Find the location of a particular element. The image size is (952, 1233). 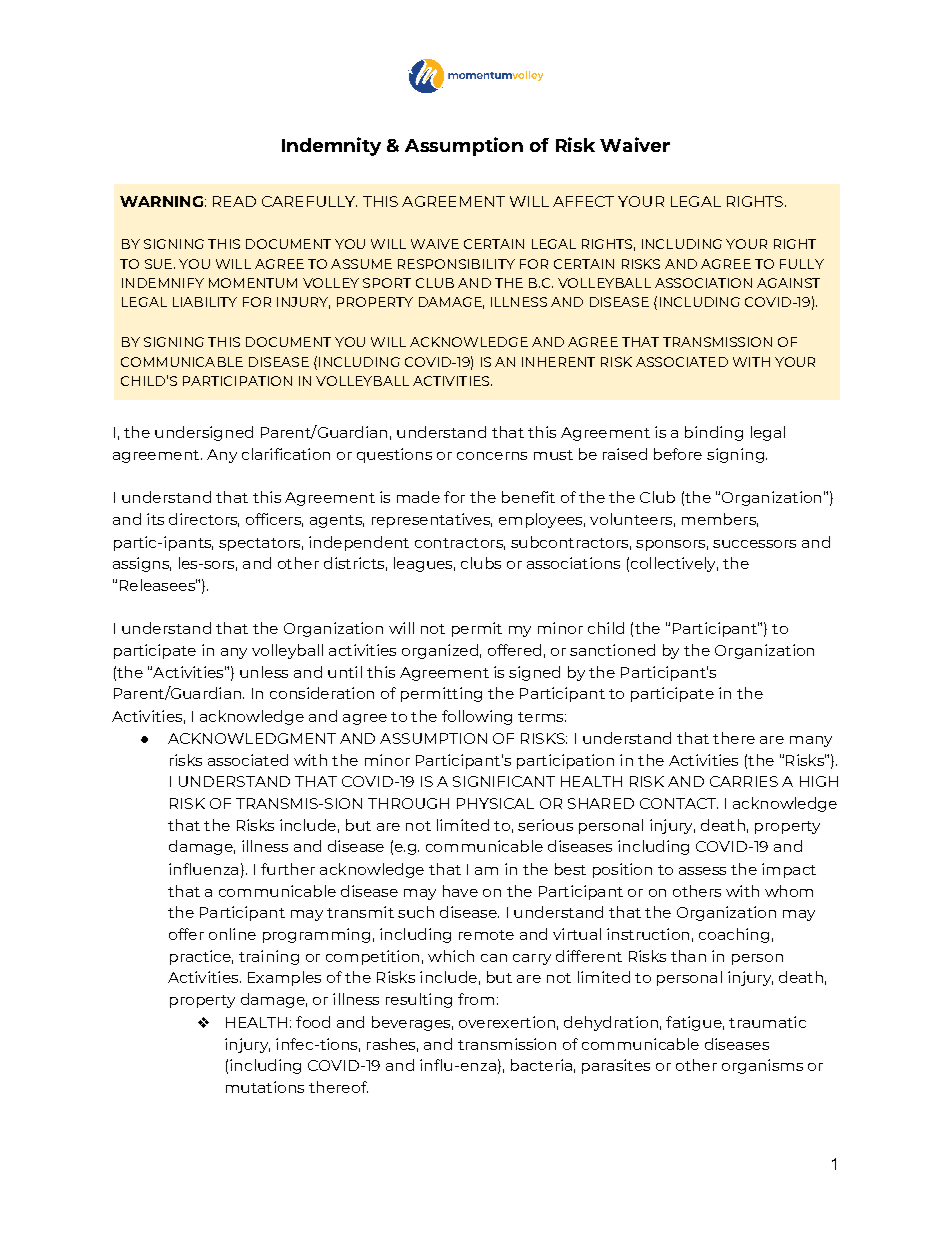

traumatic is located at coordinates (767, 1022).
